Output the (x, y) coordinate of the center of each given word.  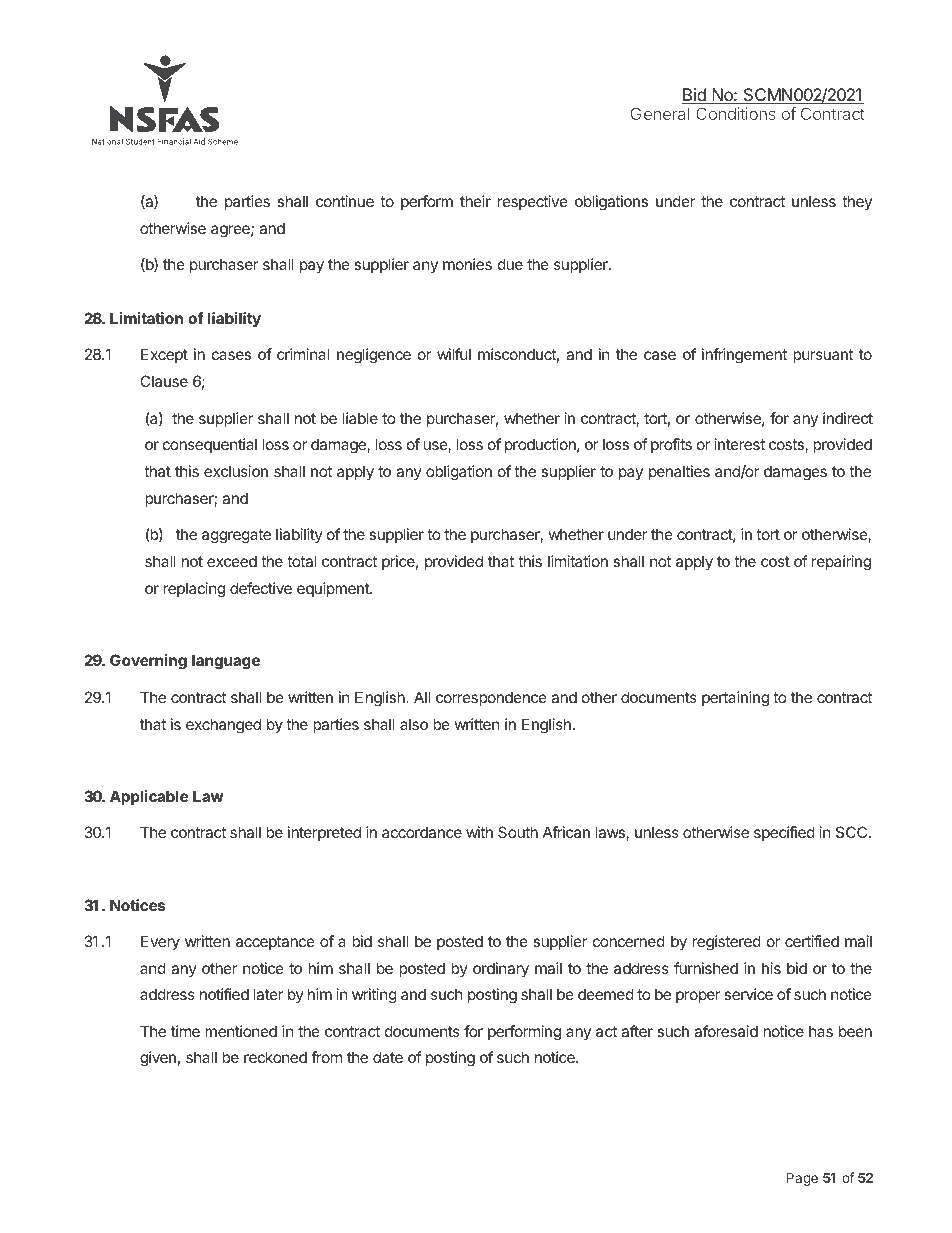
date (388, 1057)
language (226, 662)
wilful (454, 354)
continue (345, 201)
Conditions (736, 113)
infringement (744, 356)
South (518, 832)
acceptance (275, 943)
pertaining (735, 699)
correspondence (491, 698)
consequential (210, 445)
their (475, 201)
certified (812, 941)
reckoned (275, 1057)
